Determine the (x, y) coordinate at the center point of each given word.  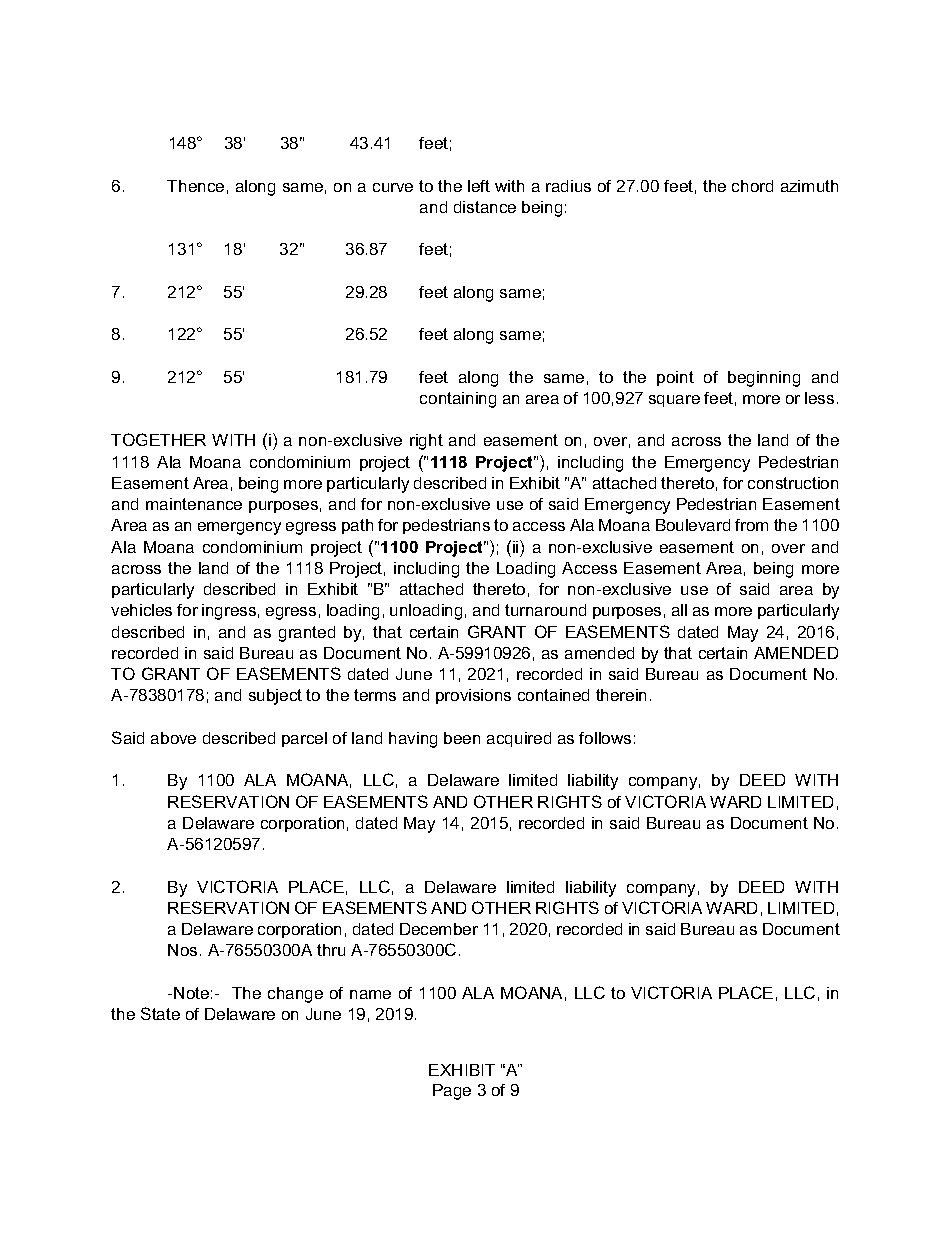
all (679, 610)
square (674, 401)
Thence (195, 186)
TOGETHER (158, 439)
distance (485, 207)
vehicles (141, 610)
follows (605, 738)
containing (458, 400)
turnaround (545, 610)
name (370, 994)
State (160, 1013)
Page (452, 1092)
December (439, 929)
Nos (182, 950)
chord (752, 186)
